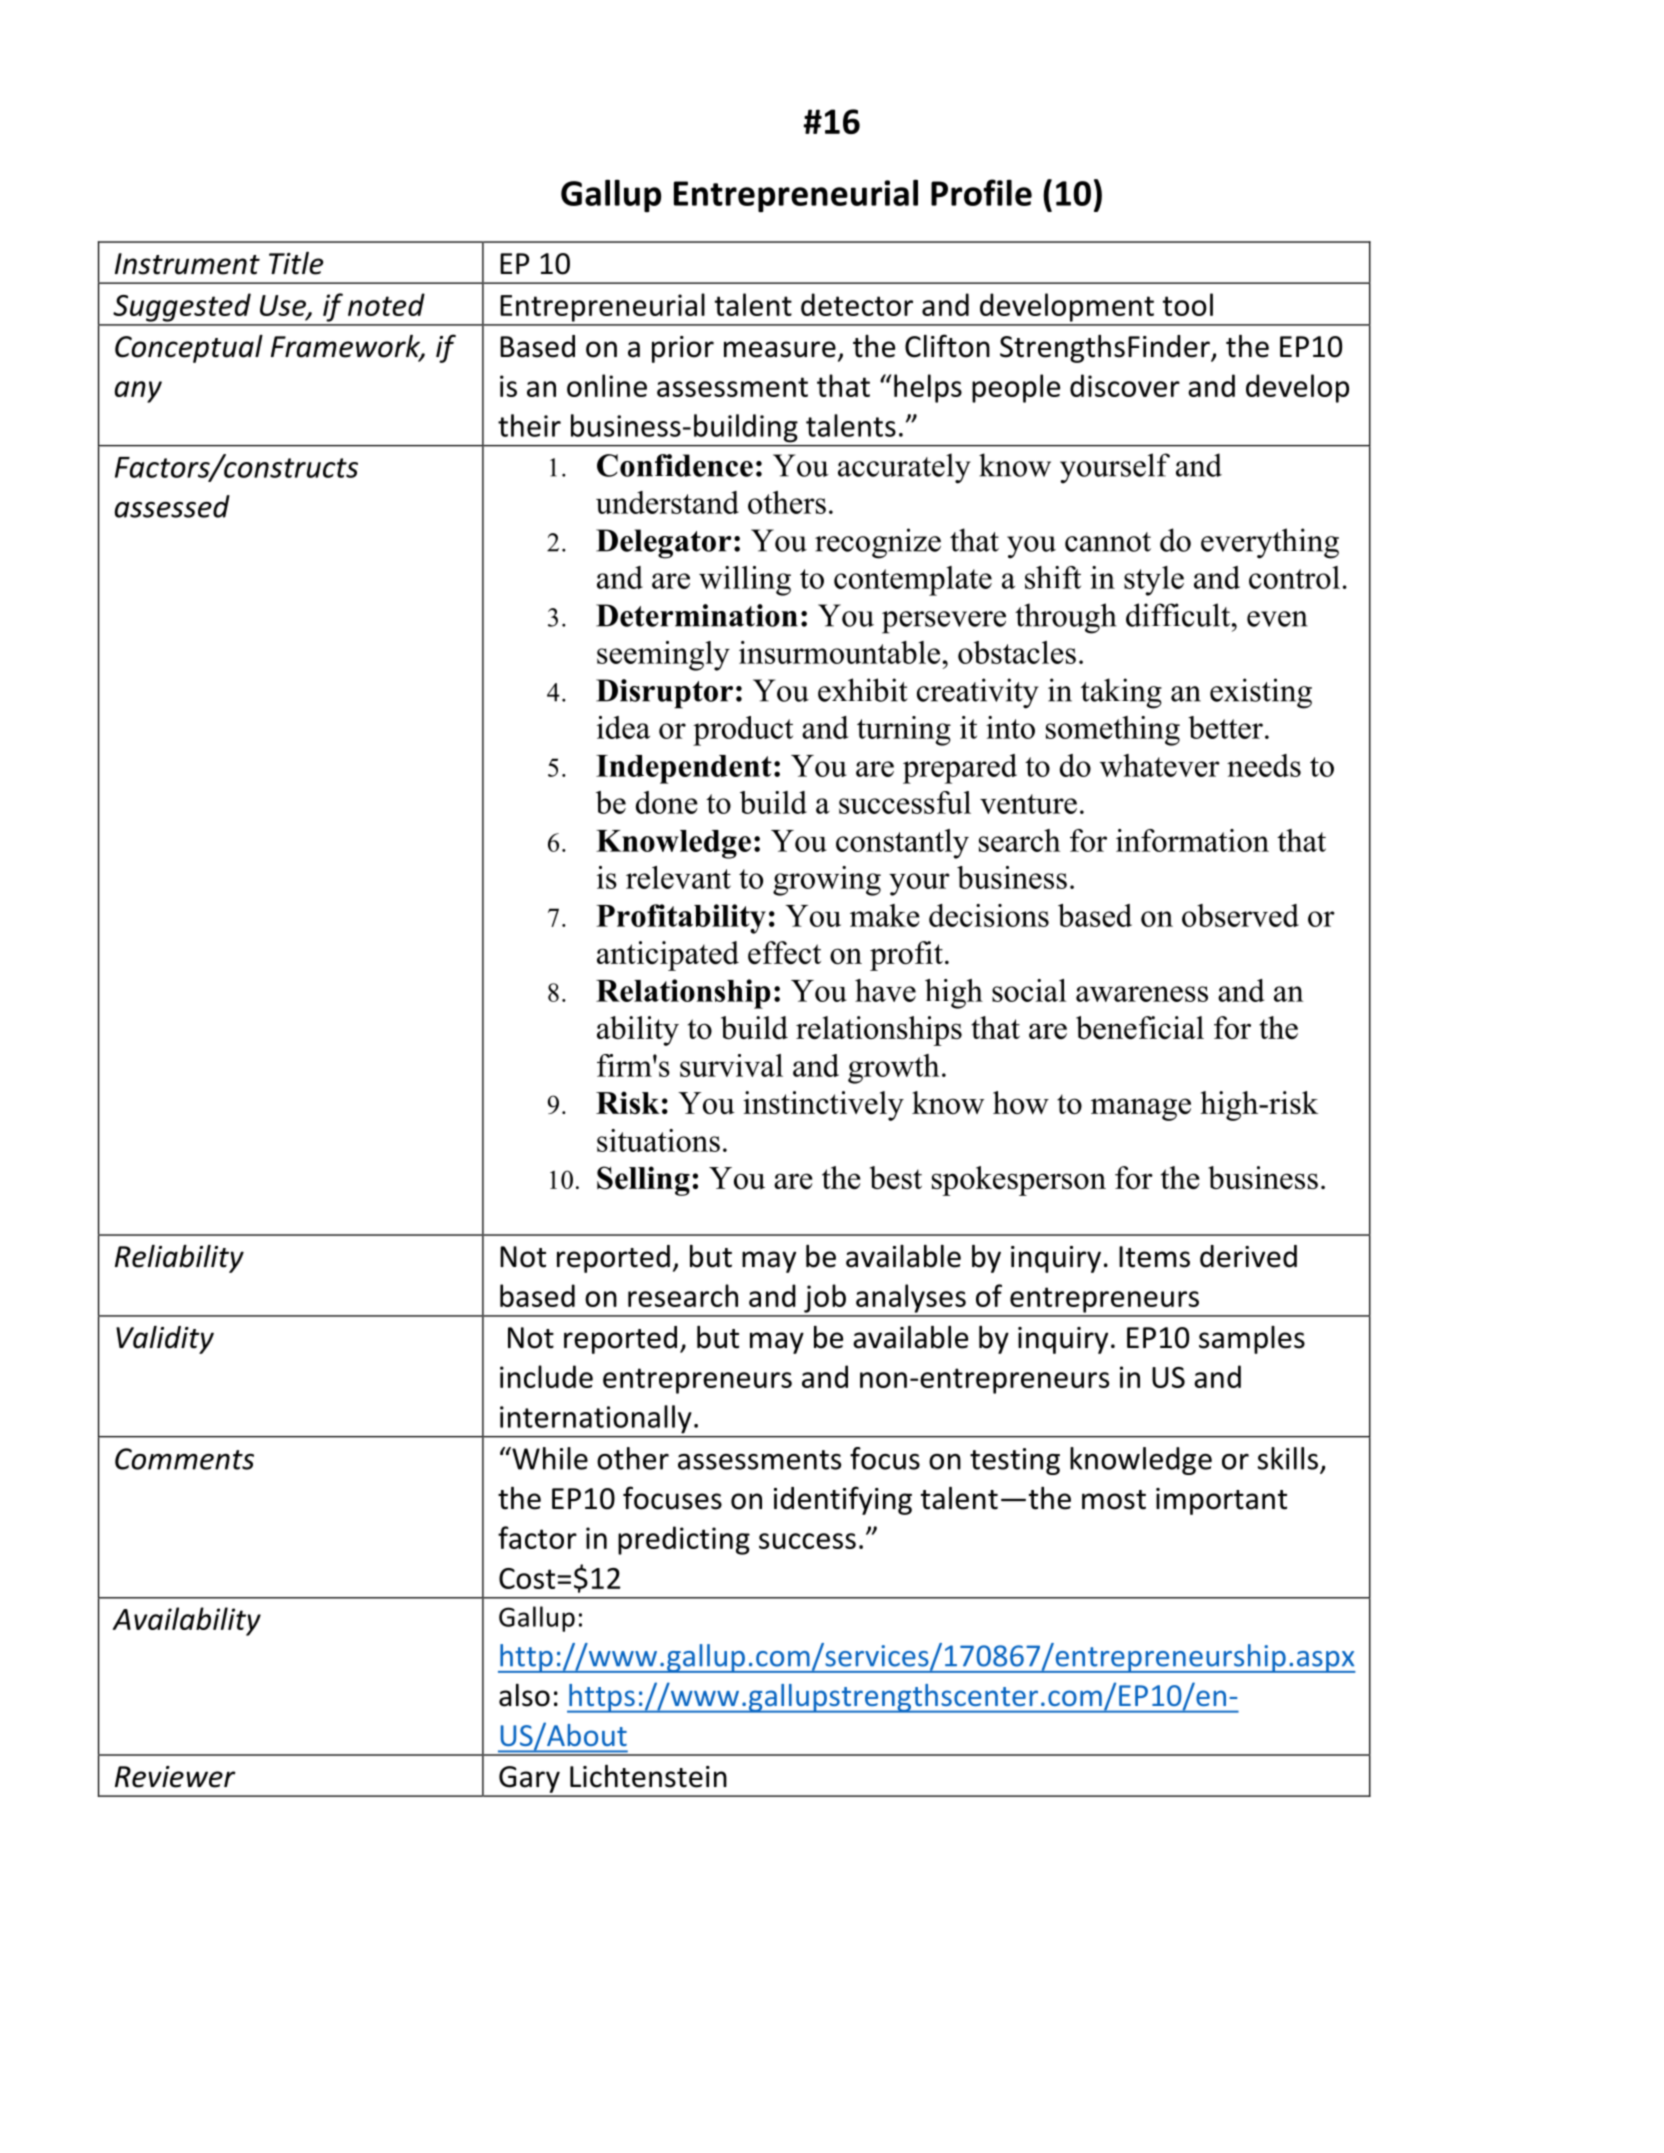 The width and height of the screenshot is (1664, 2153). What do you see at coordinates (648, 1776) in the screenshot?
I see `Lichtenstein` at bounding box center [648, 1776].
